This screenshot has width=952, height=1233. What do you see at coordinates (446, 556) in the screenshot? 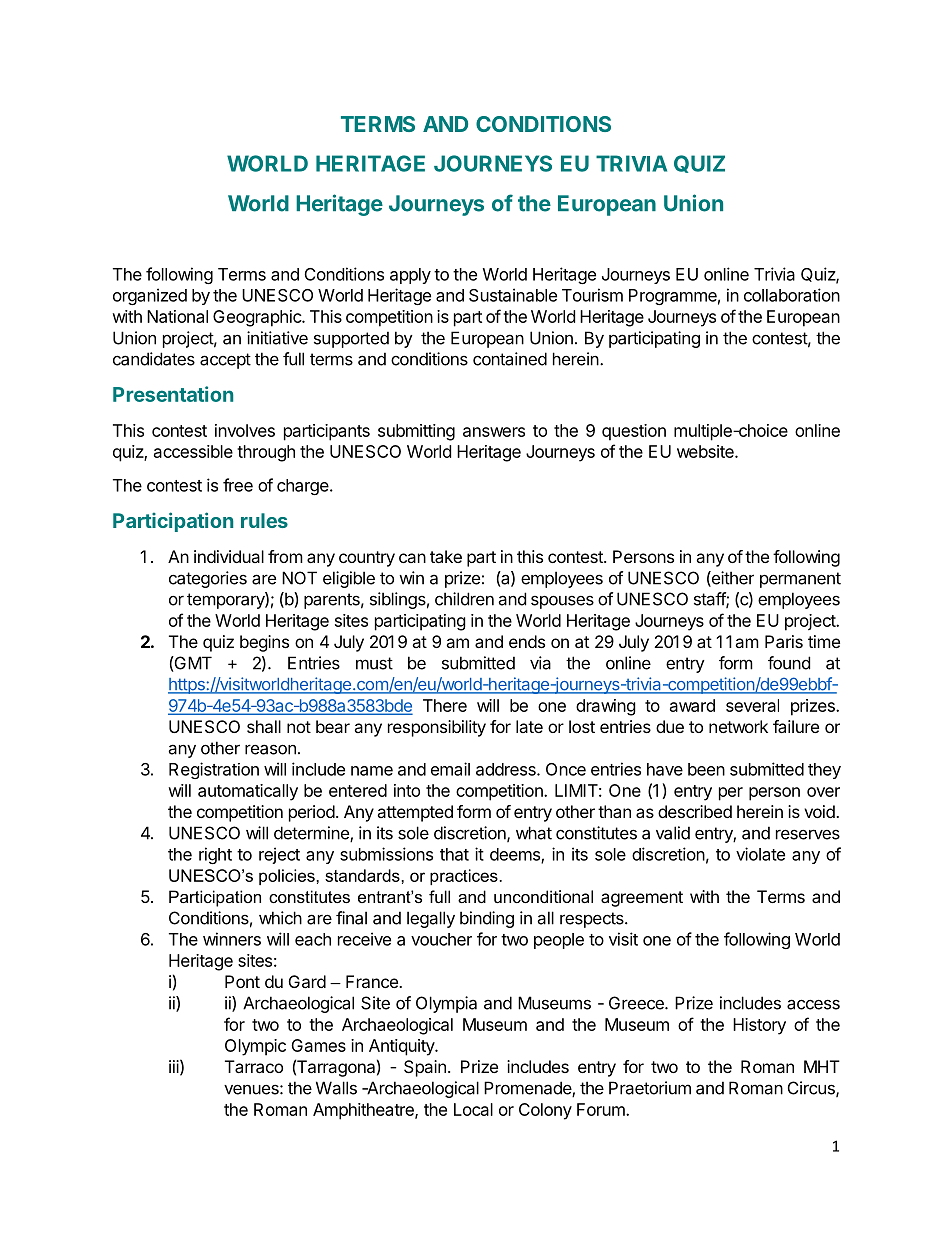
I see `take` at bounding box center [446, 556].
